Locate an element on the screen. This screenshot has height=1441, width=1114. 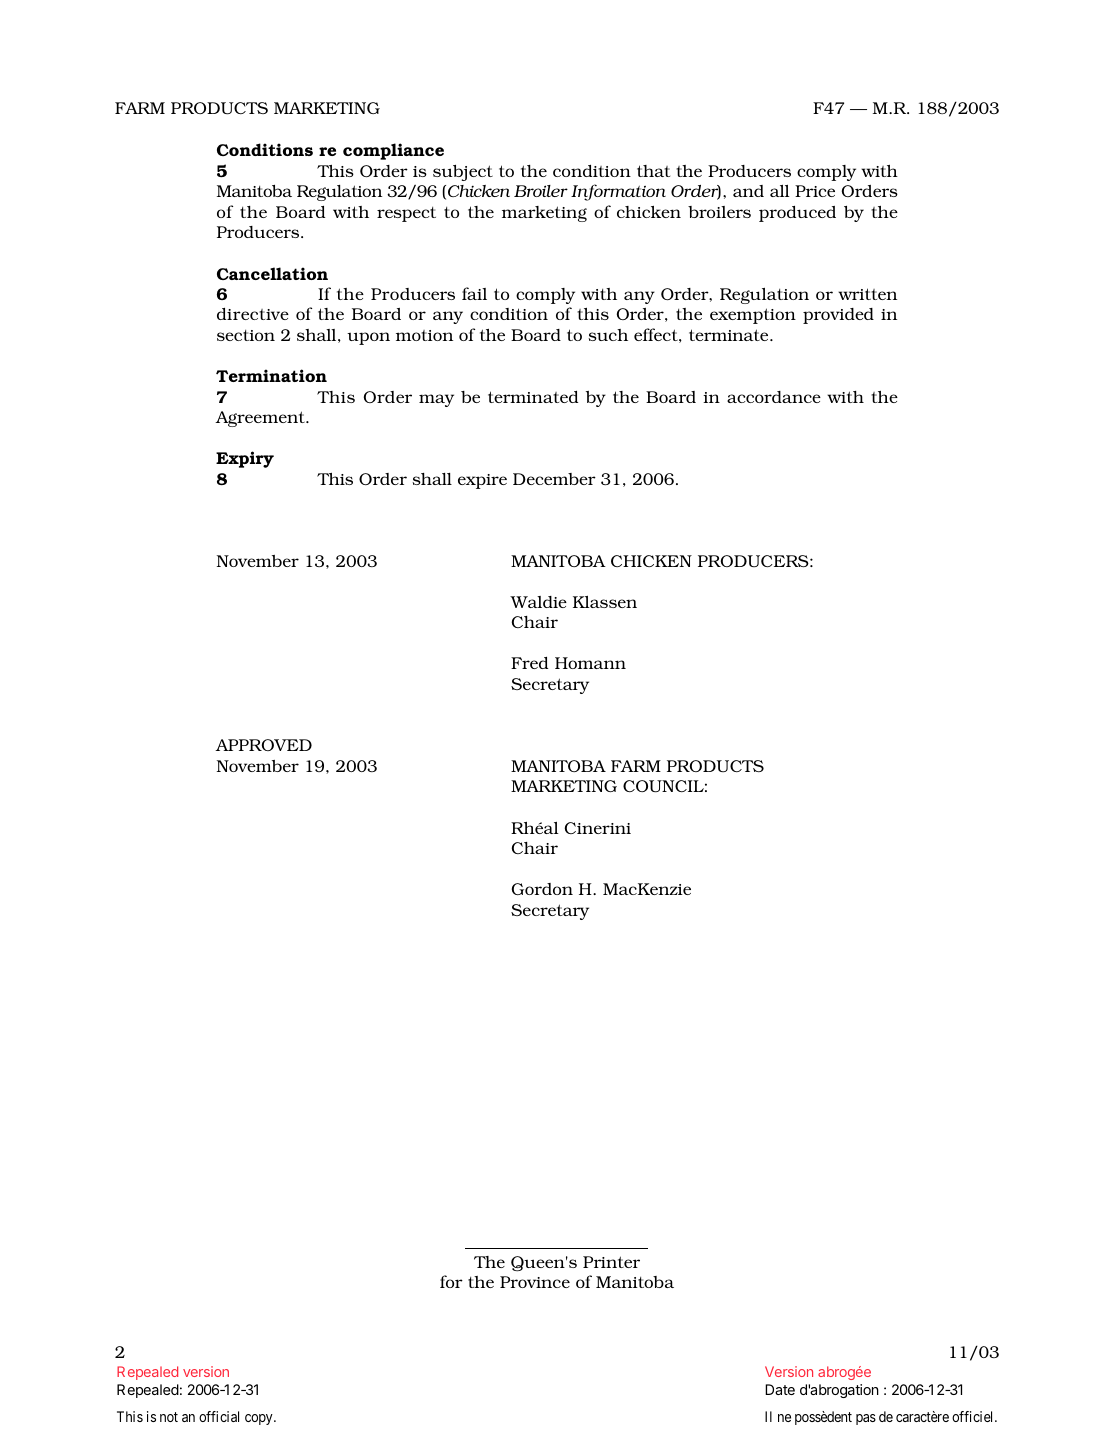
Province is located at coordinates (535, 1282).
